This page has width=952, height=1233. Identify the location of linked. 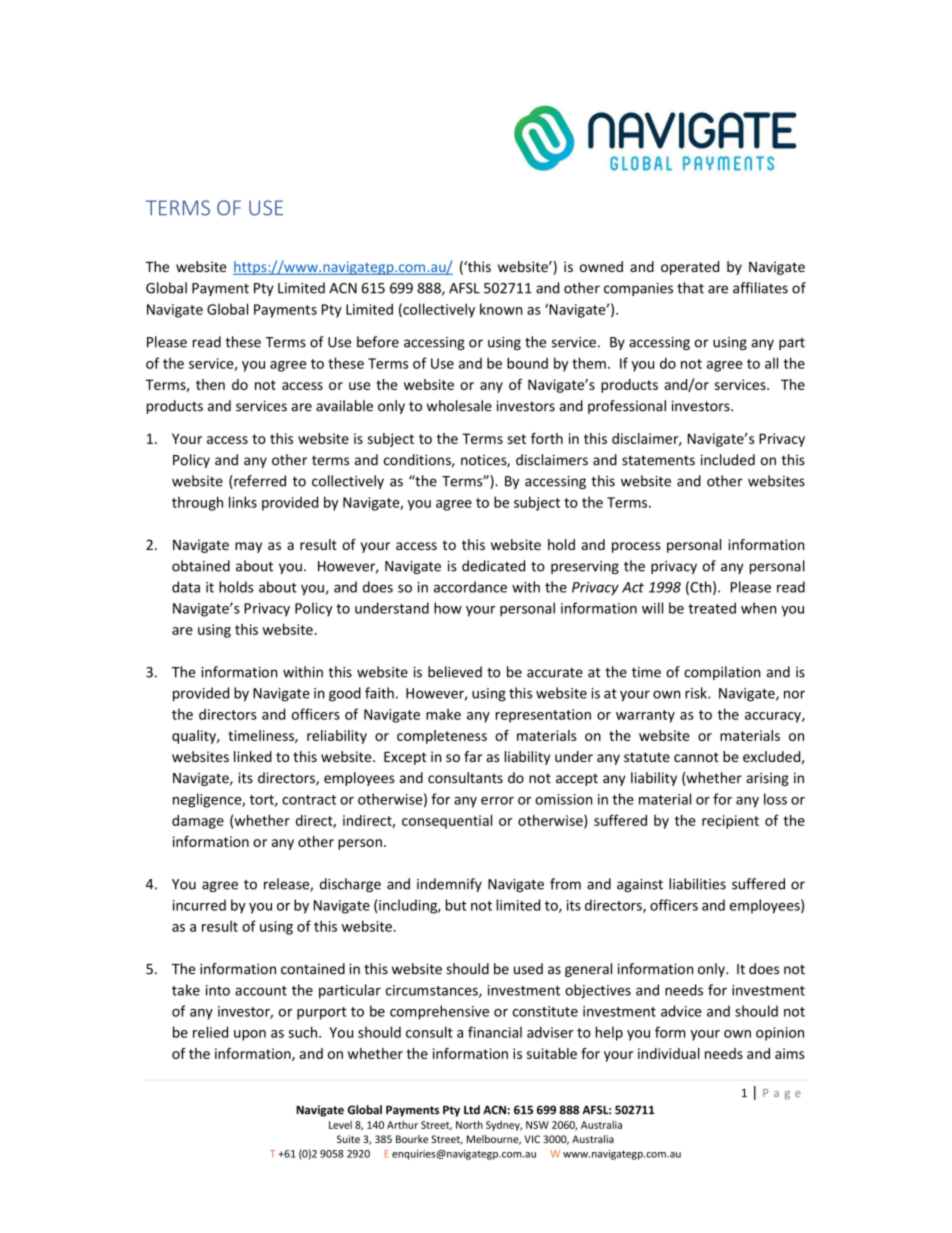
(253, 756).
